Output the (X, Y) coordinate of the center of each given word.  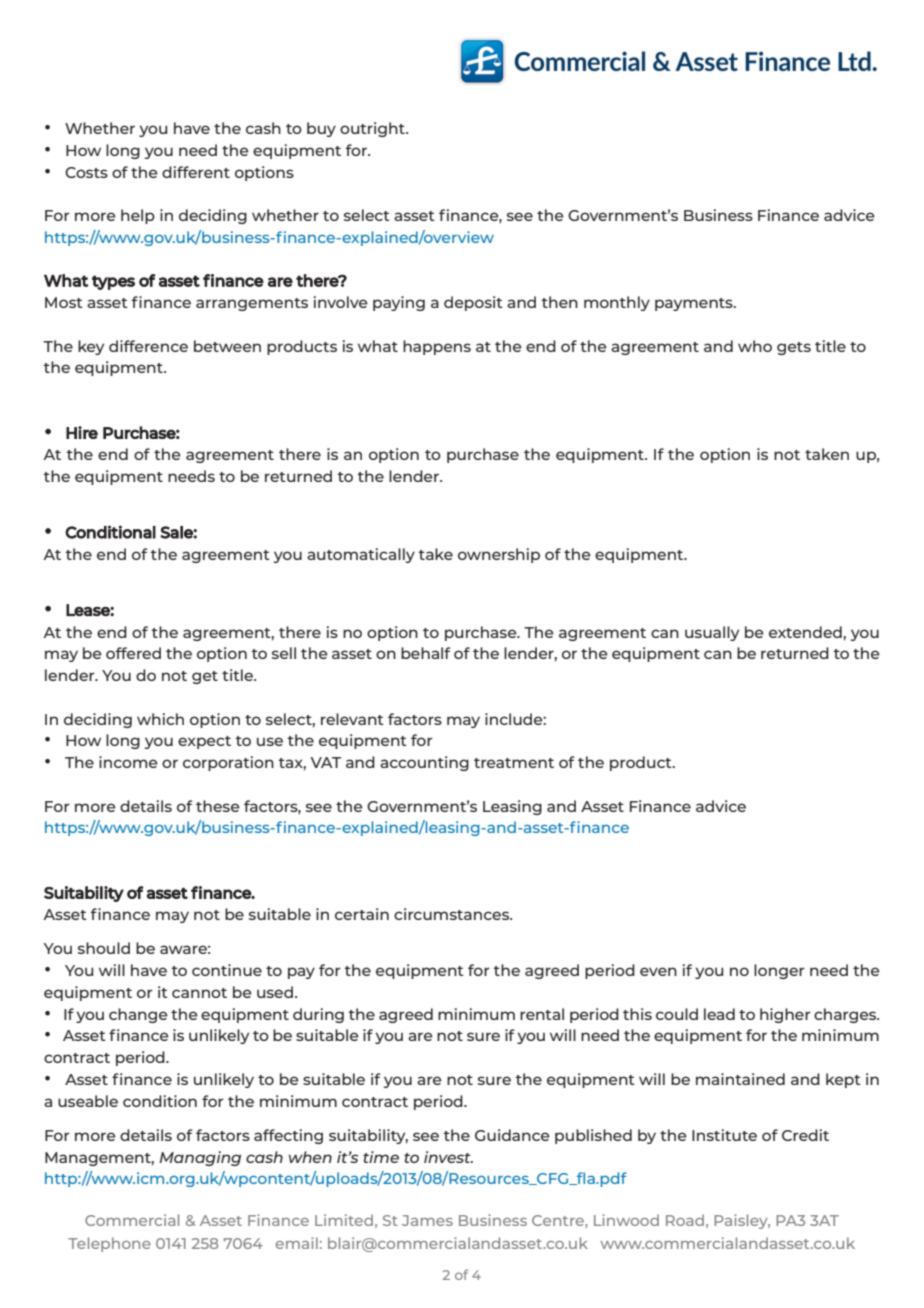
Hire (82, 432)
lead (719, 1014)
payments (695, 304)
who (755, 346)
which (160, 719)
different (196, 172)
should (104, 948)
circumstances (452, 914)
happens (437, 347)
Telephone (109, 1244)
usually (712, 633)
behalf (426, 653)
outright (373, 129)
